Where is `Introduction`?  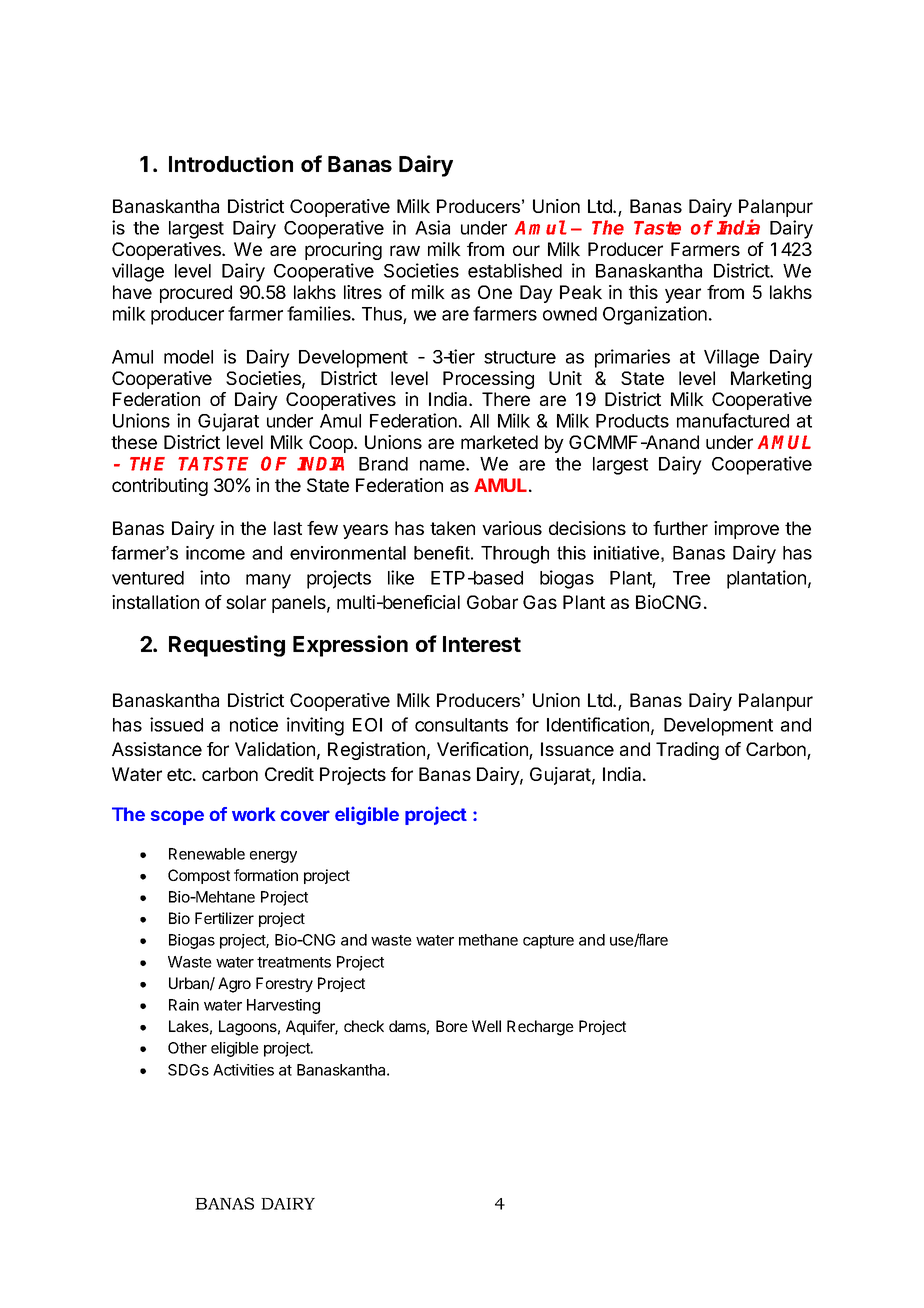 Introduction is located at coordinates (231, 163).
